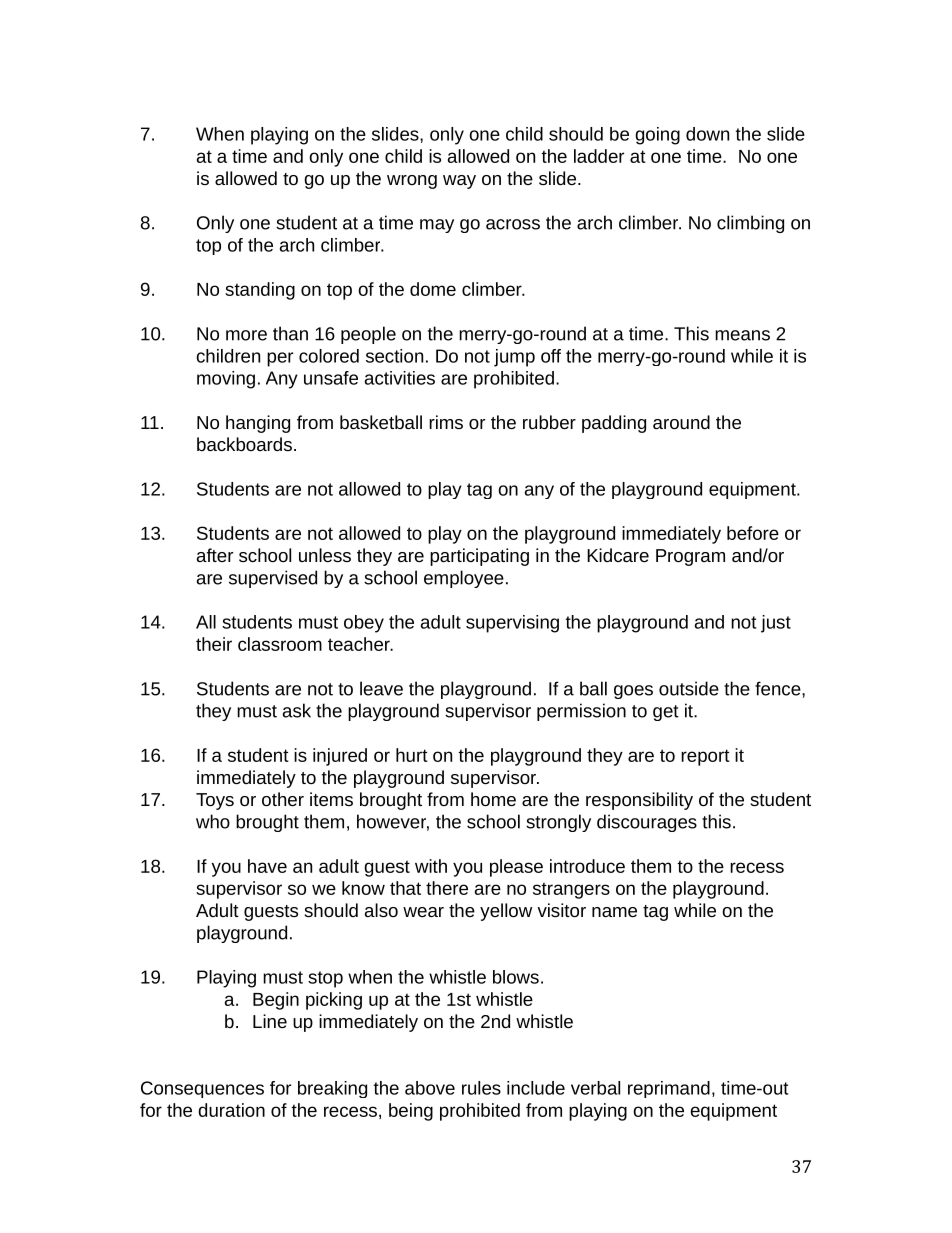 The image size is (952, 1233). I want to click on rules, so click(481, 1088).
